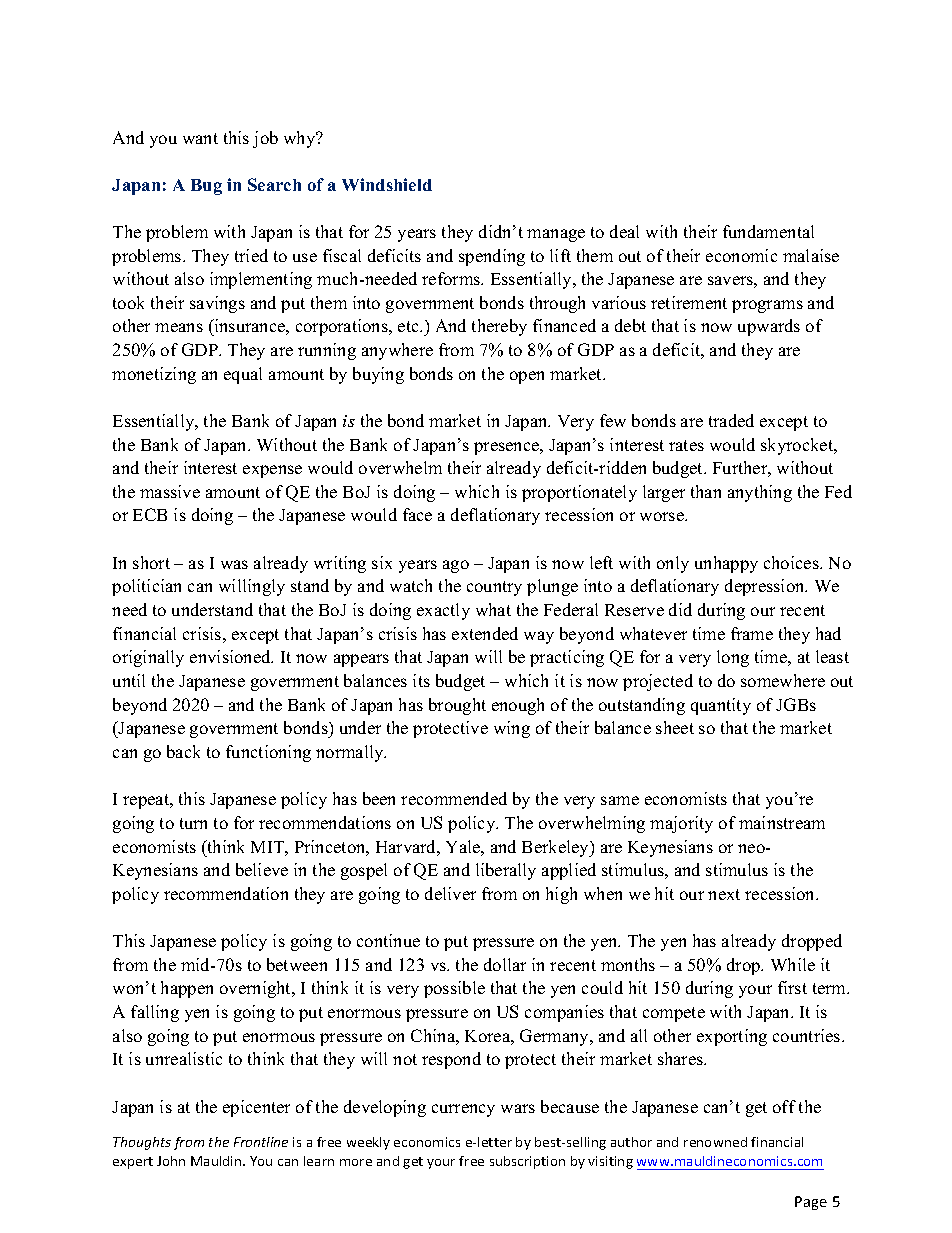 This screenshot has height=1233, width=952. Describe the element at coordinates (206, 187) in the screenshot. I see `Bug` at that location.
